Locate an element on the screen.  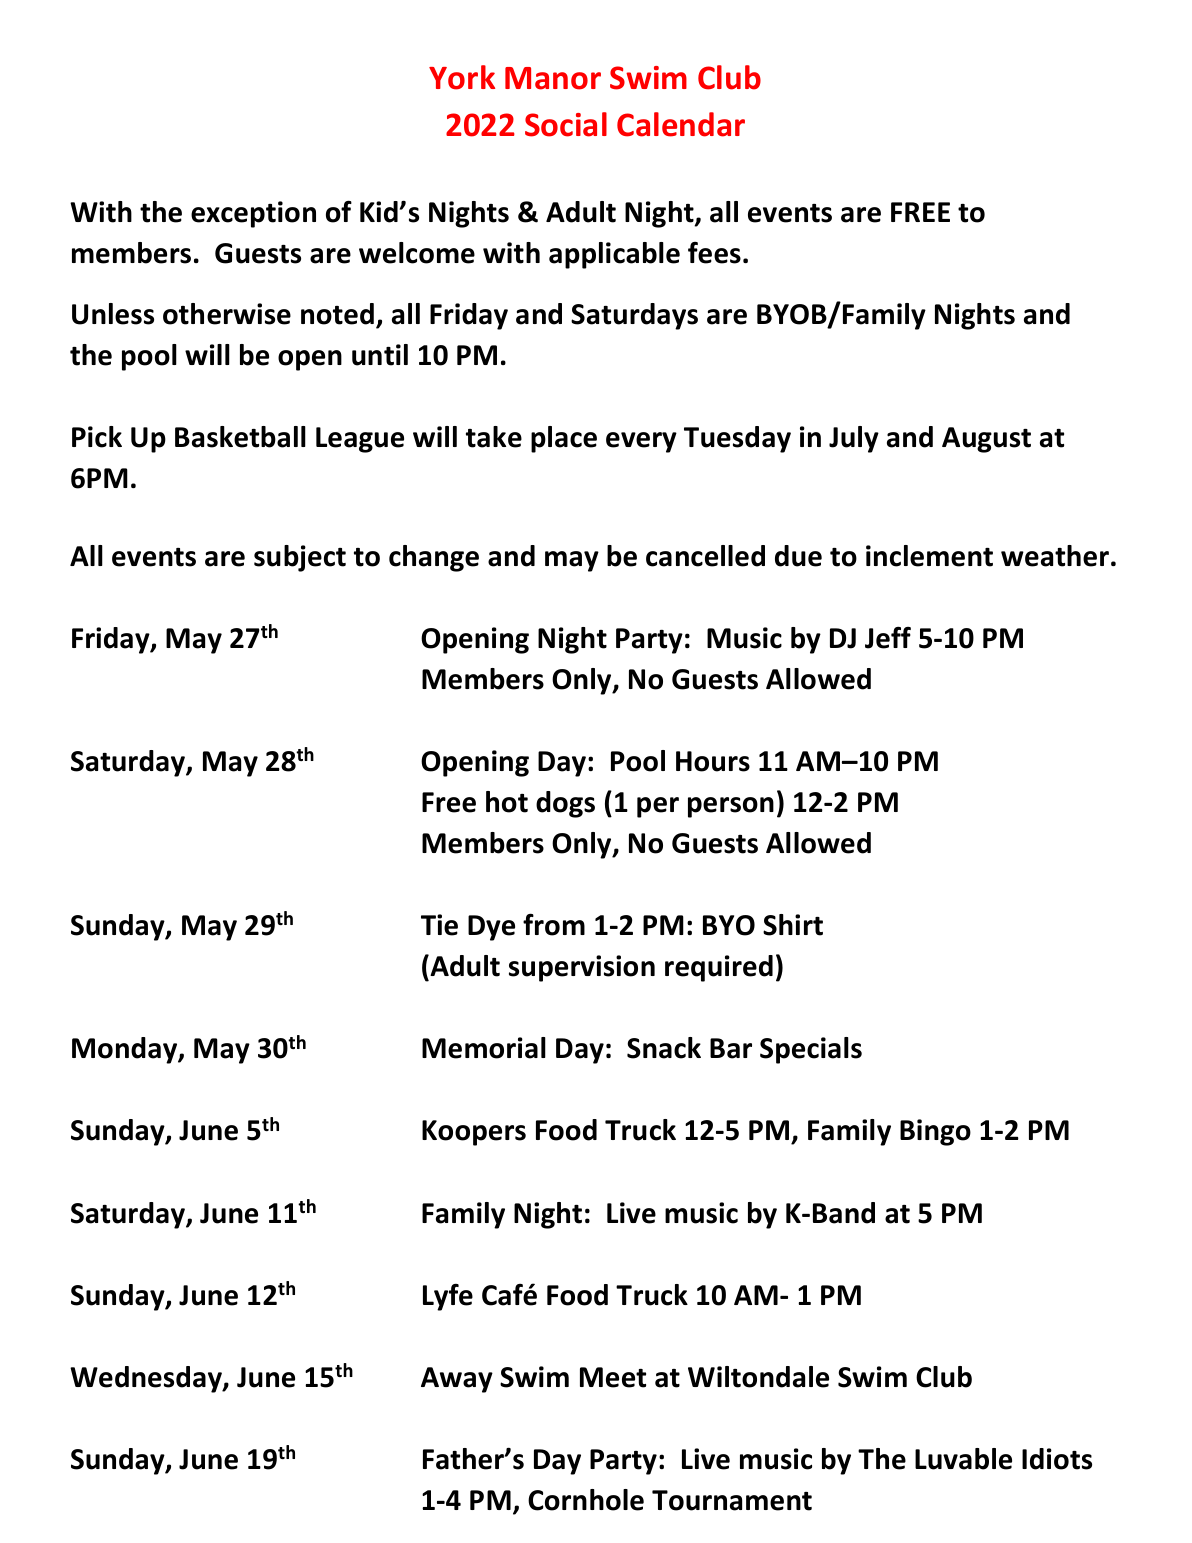
Social is located at coordinates (566, 124).
